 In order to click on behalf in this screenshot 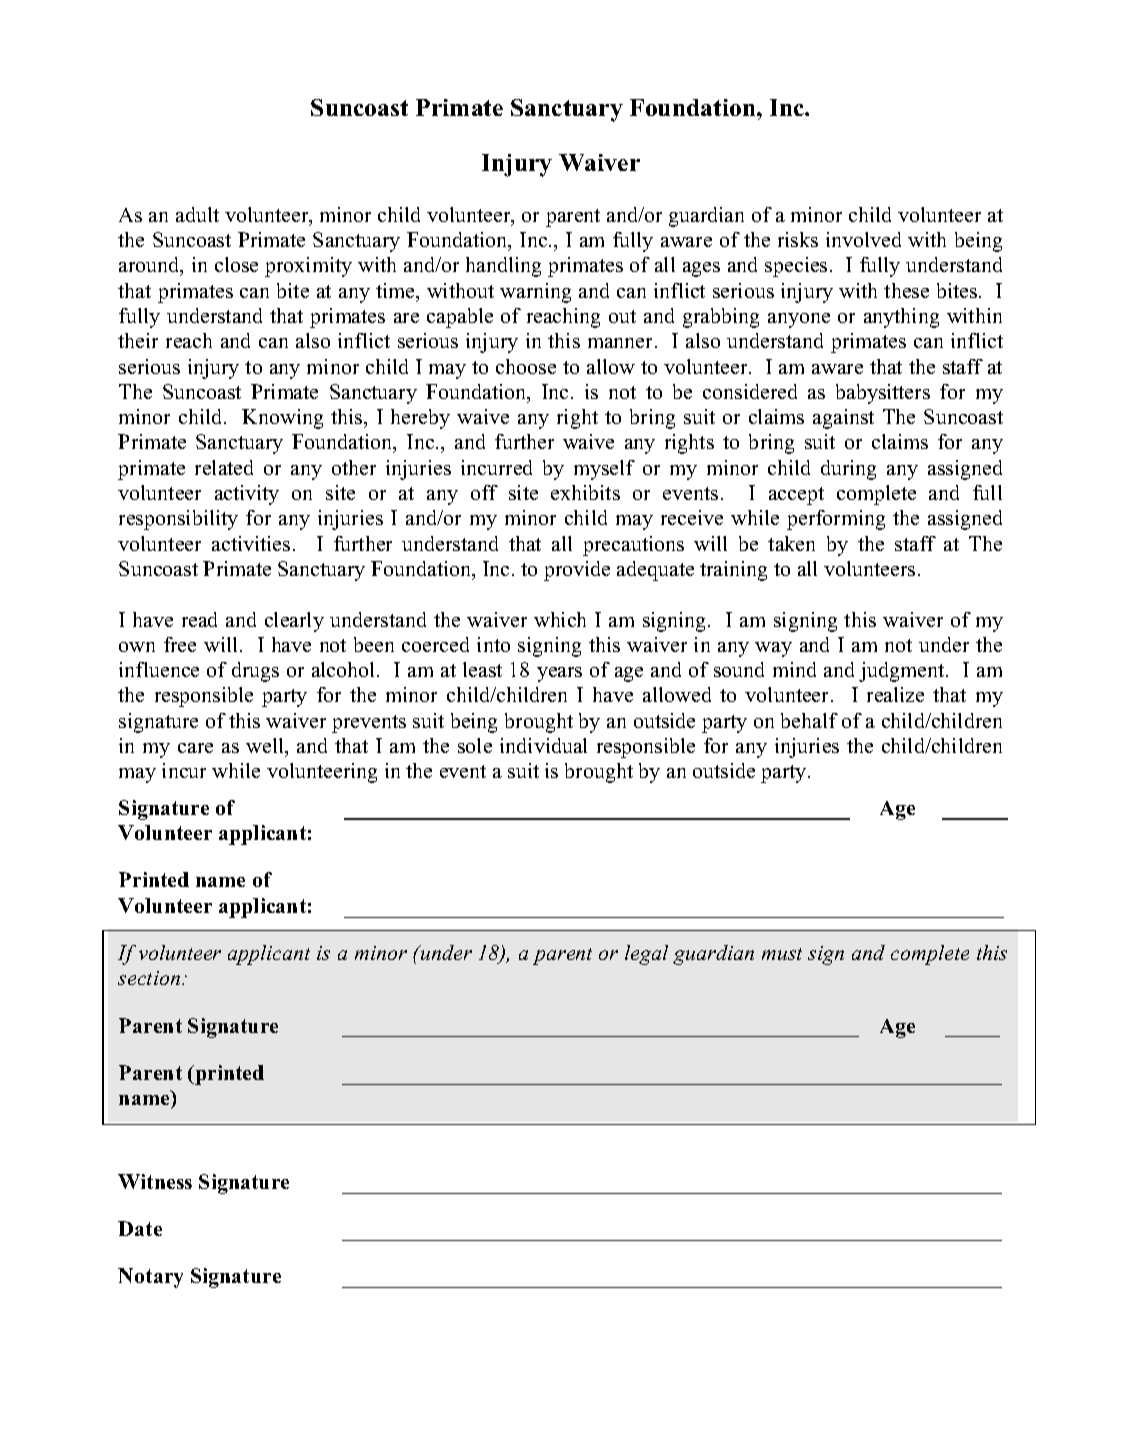, I will do `click(809, 720)`.
